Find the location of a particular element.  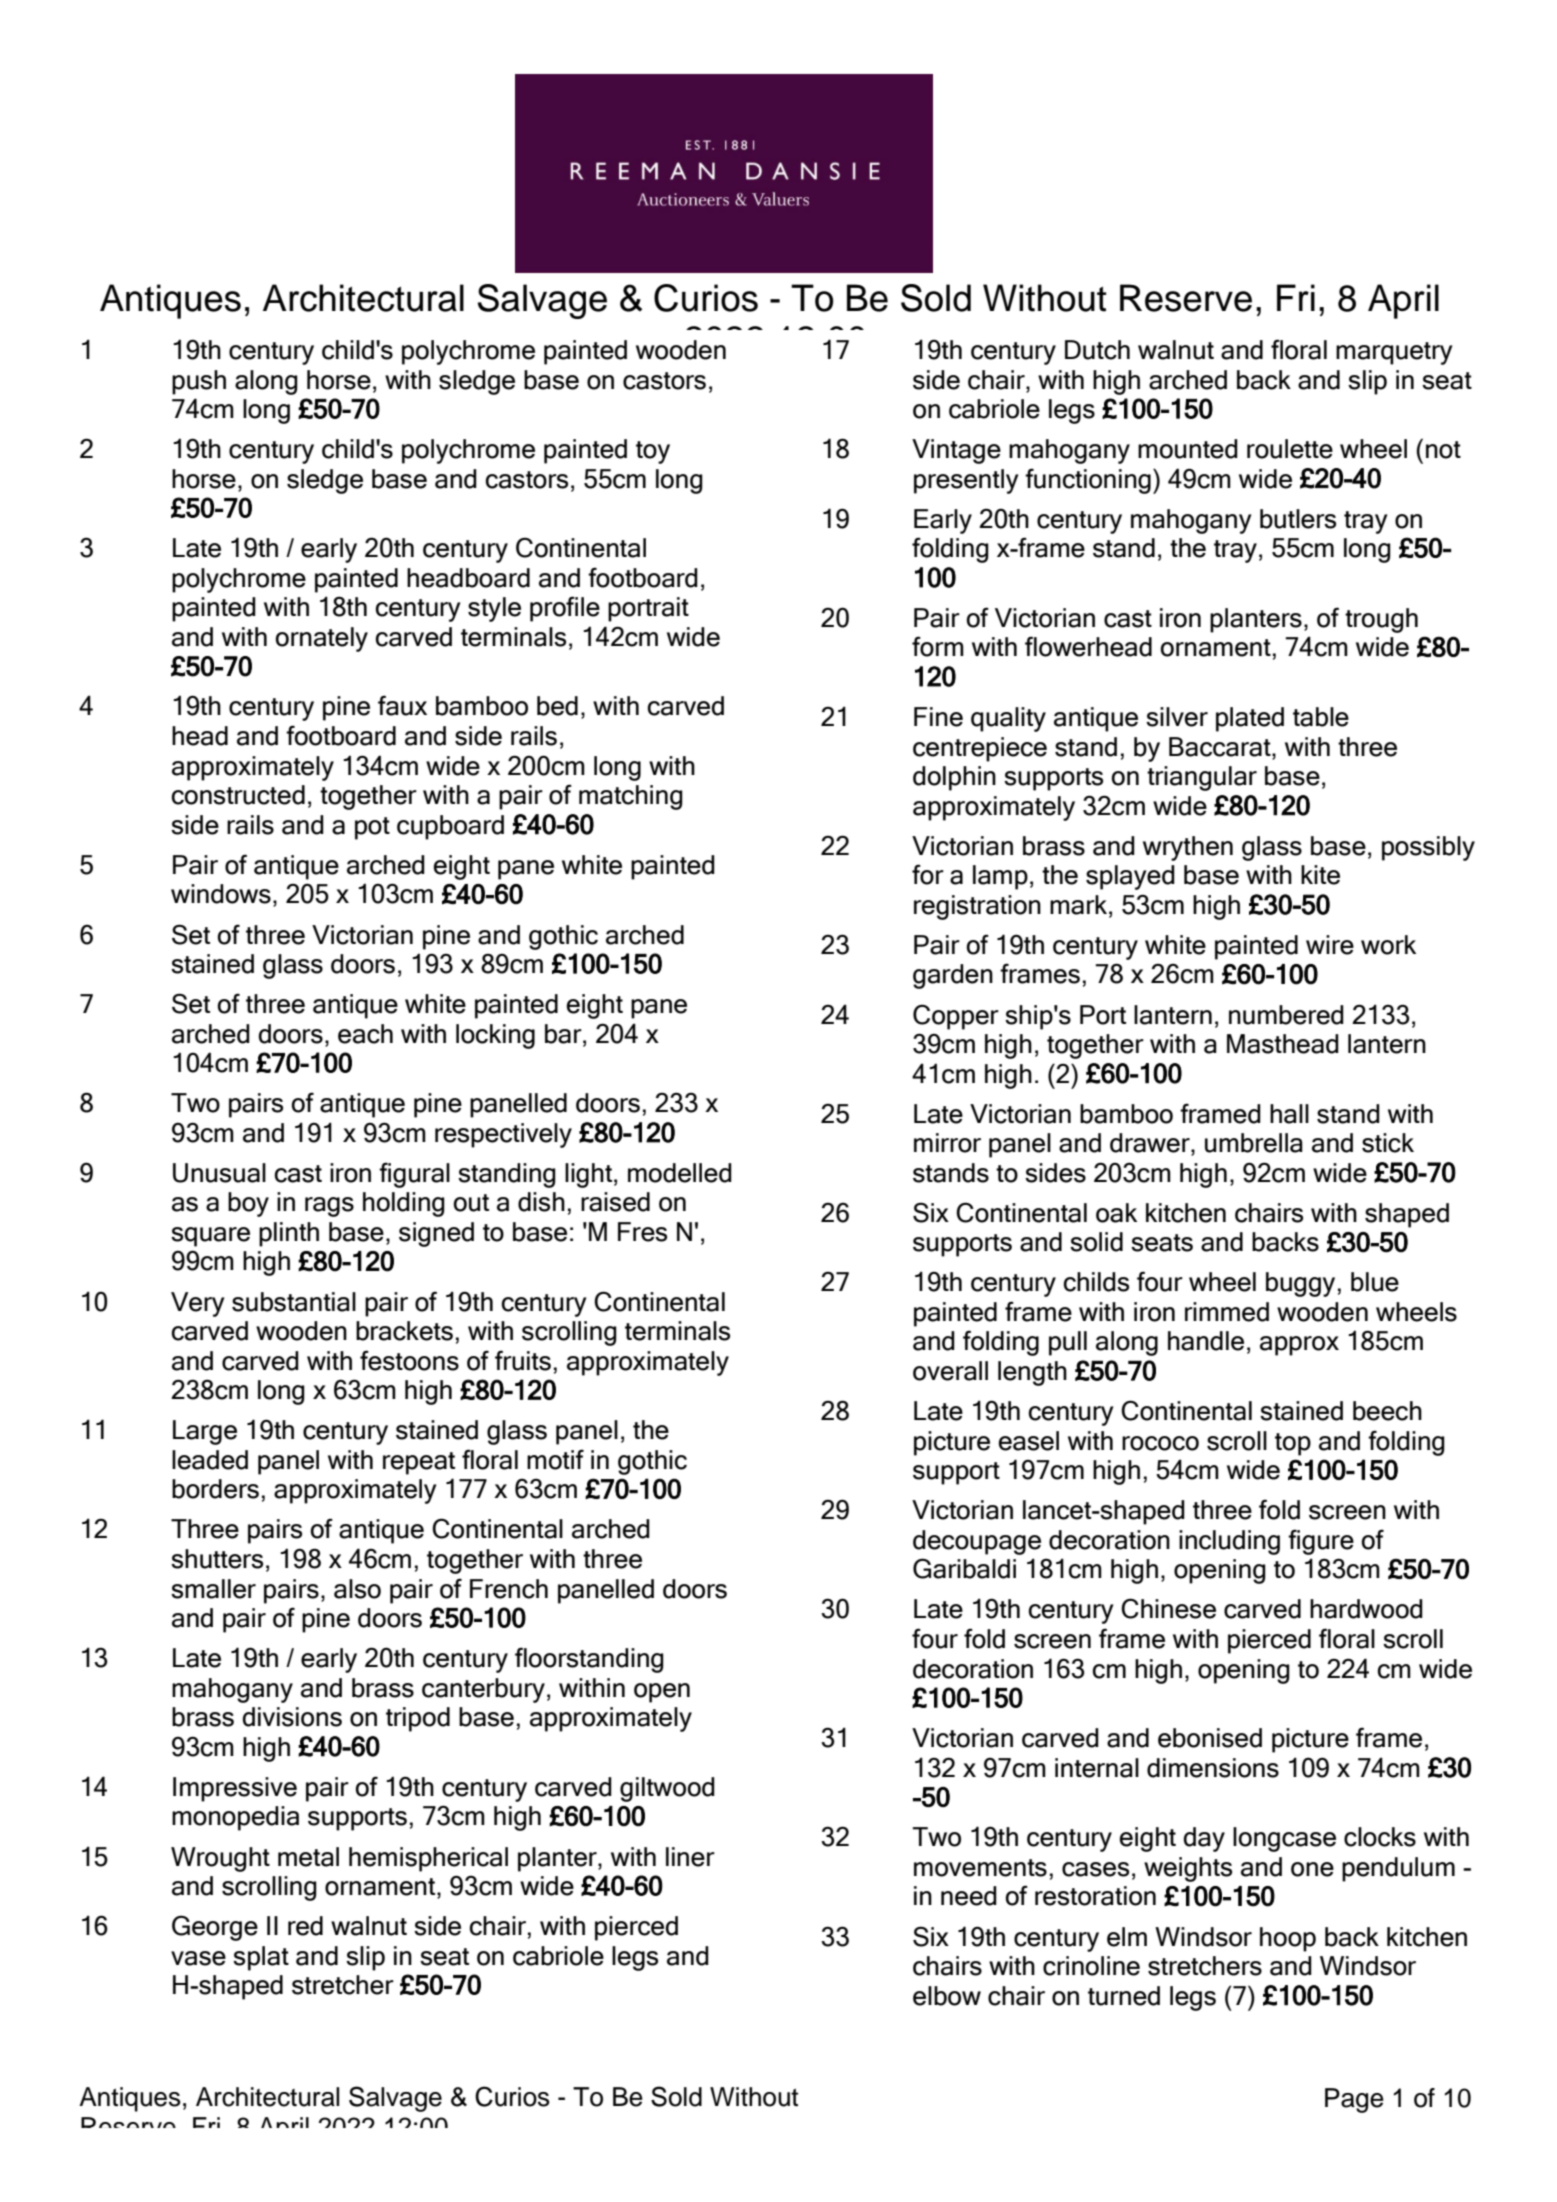

top is located at coordinates (1293, 1444).
